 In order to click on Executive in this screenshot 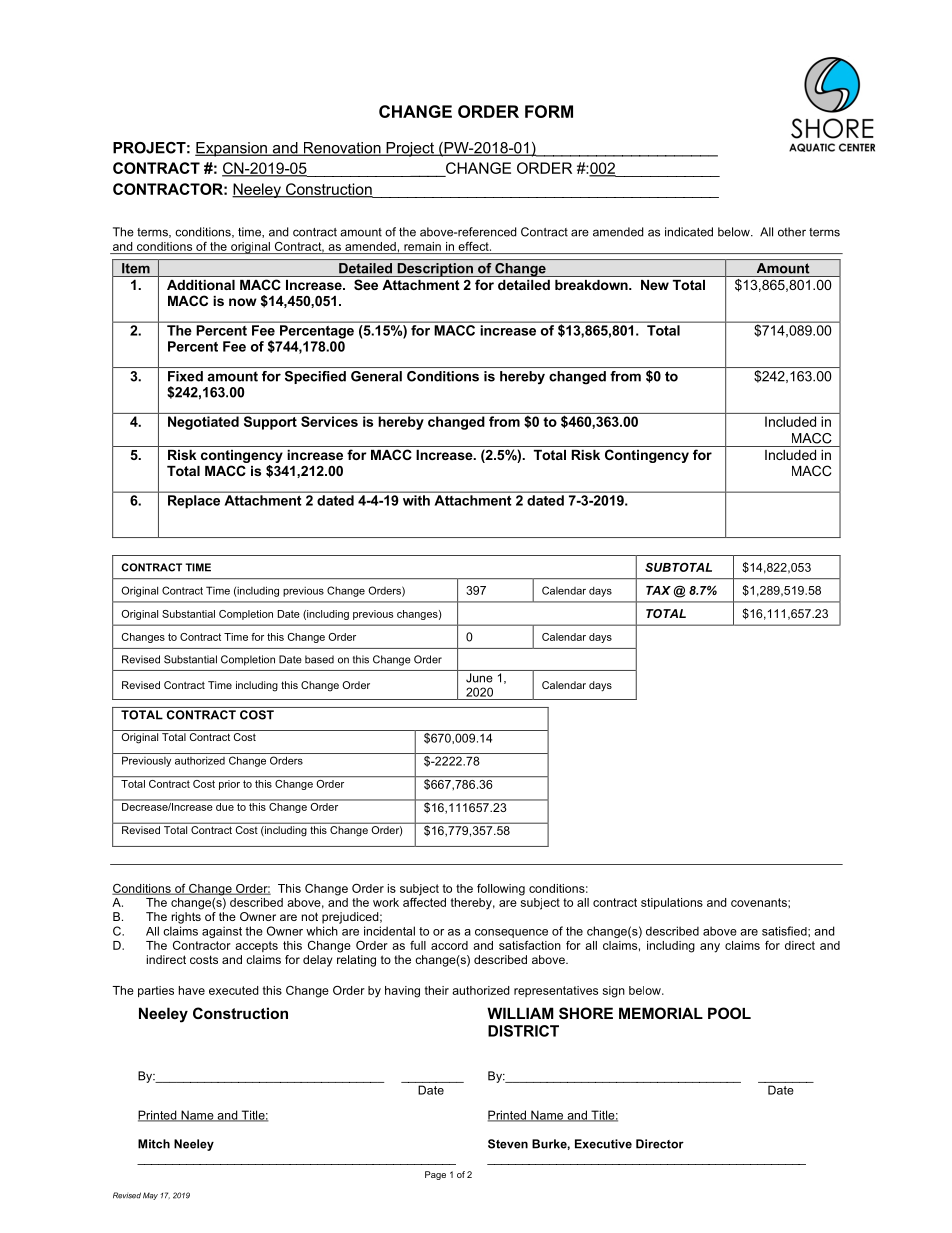, I will do `click(603, 1144)`.
